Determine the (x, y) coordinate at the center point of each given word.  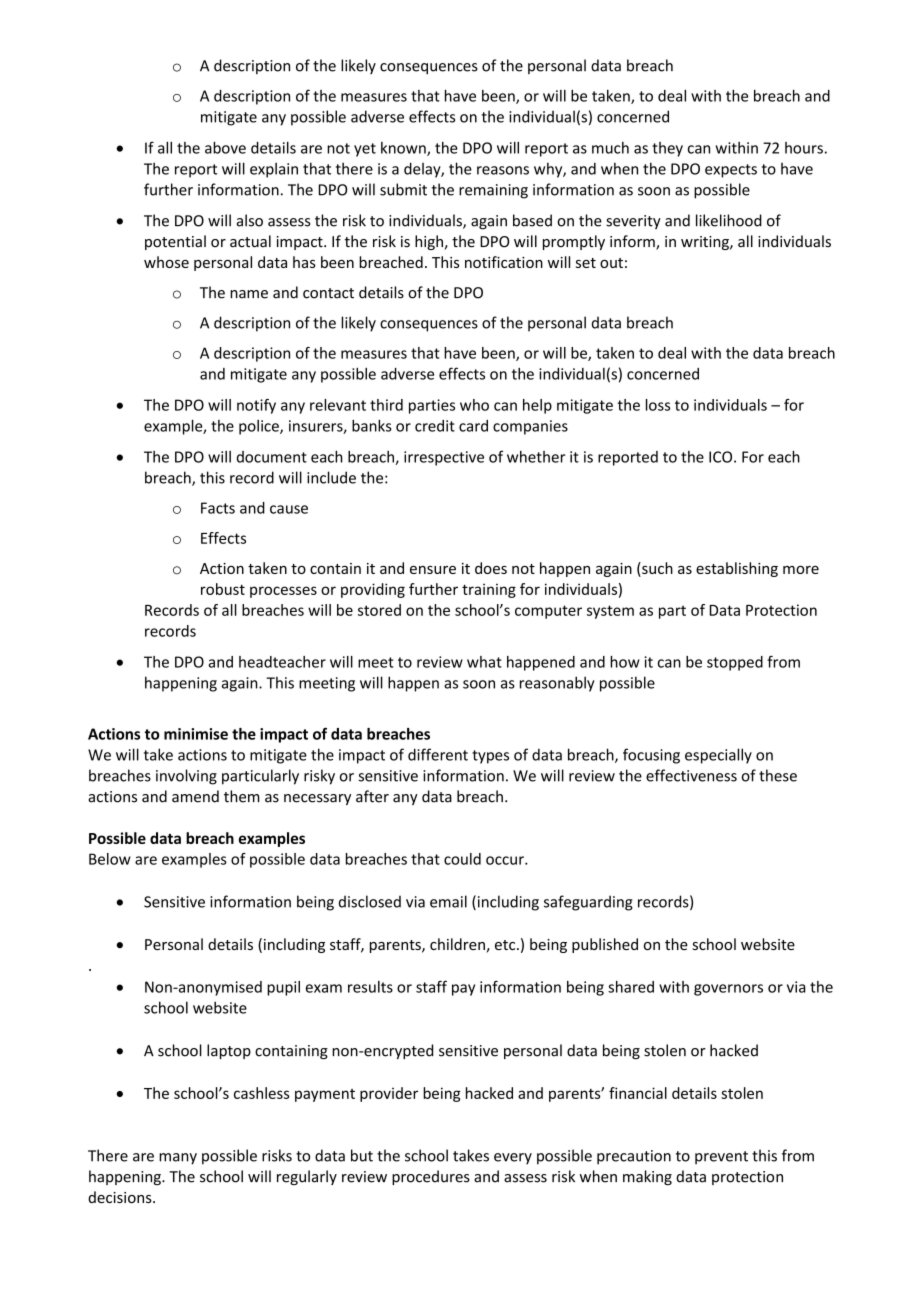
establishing (737, 569)
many (178, 1159)
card (473, 426)
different (438, 754)
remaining (493, 191)
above (225, 147)
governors (728, 990)
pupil (283, 988)
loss (658, 405)
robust (223, 589)
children (457, 944)
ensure (433, 570)
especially (718, 756)
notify (256, 406)
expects (731, 171)
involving (186, 777)
